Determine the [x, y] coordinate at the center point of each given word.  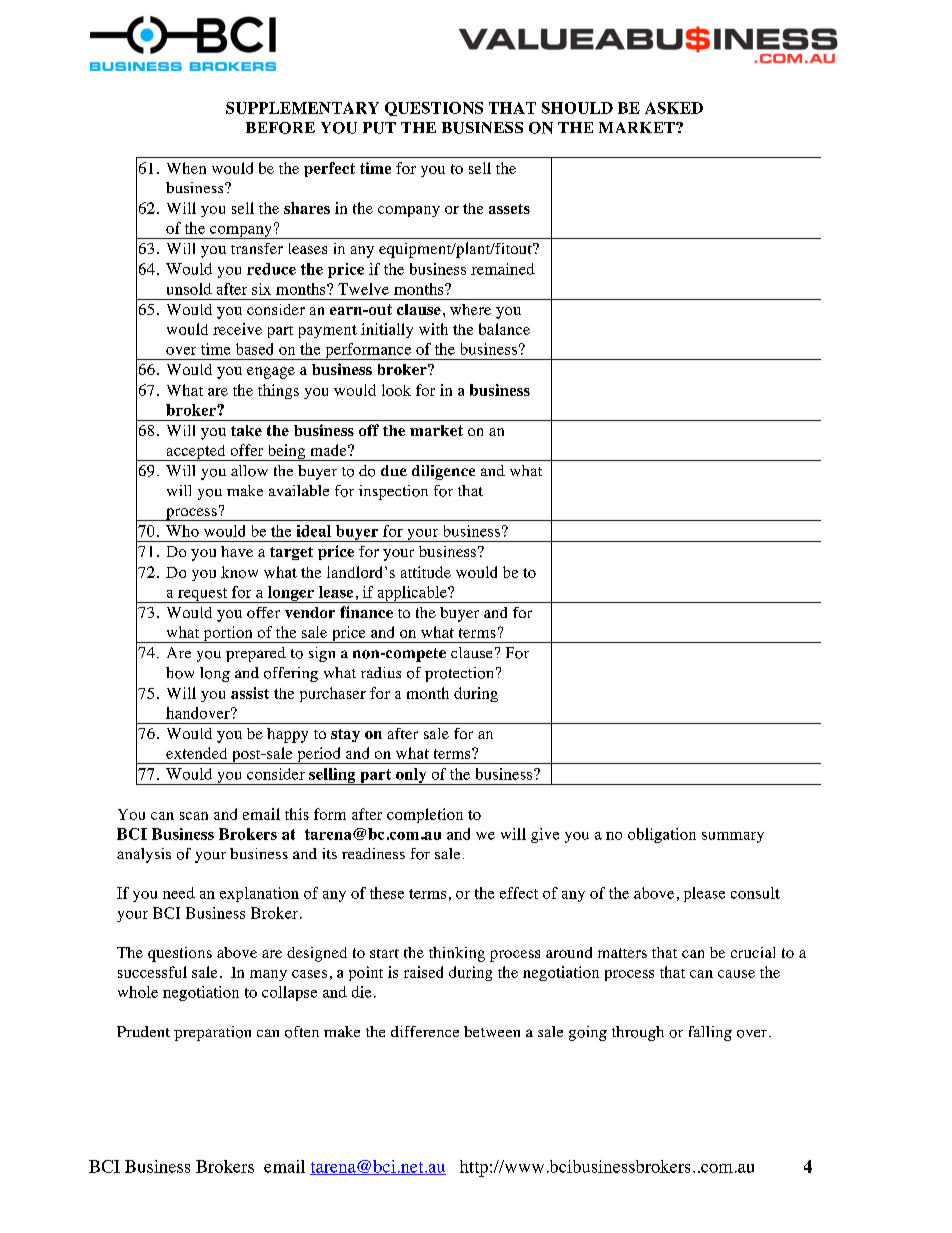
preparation [212, 1033]
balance [504, 329]
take [246, 430]
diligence [443, 472]
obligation [662, 835]
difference [425, 1031]
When [186, 168]
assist [250, 693]
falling [710, 1033]
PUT [379, 128]
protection [461, 674]
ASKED [674, 108]
